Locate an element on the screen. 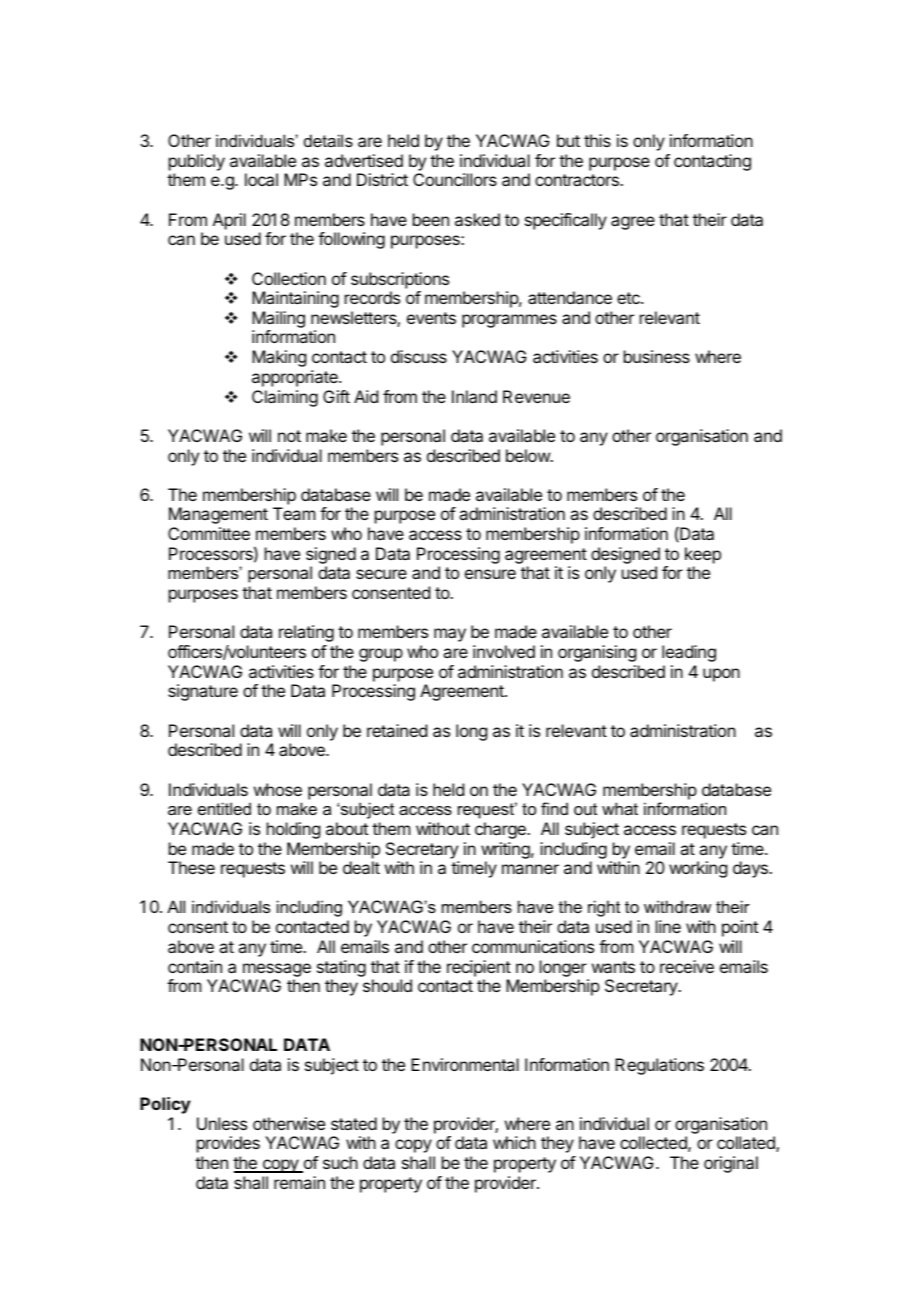 Image resolution: width=924 pixels, height=1308 pixels. Inland is located at coordinates (474, 396).
